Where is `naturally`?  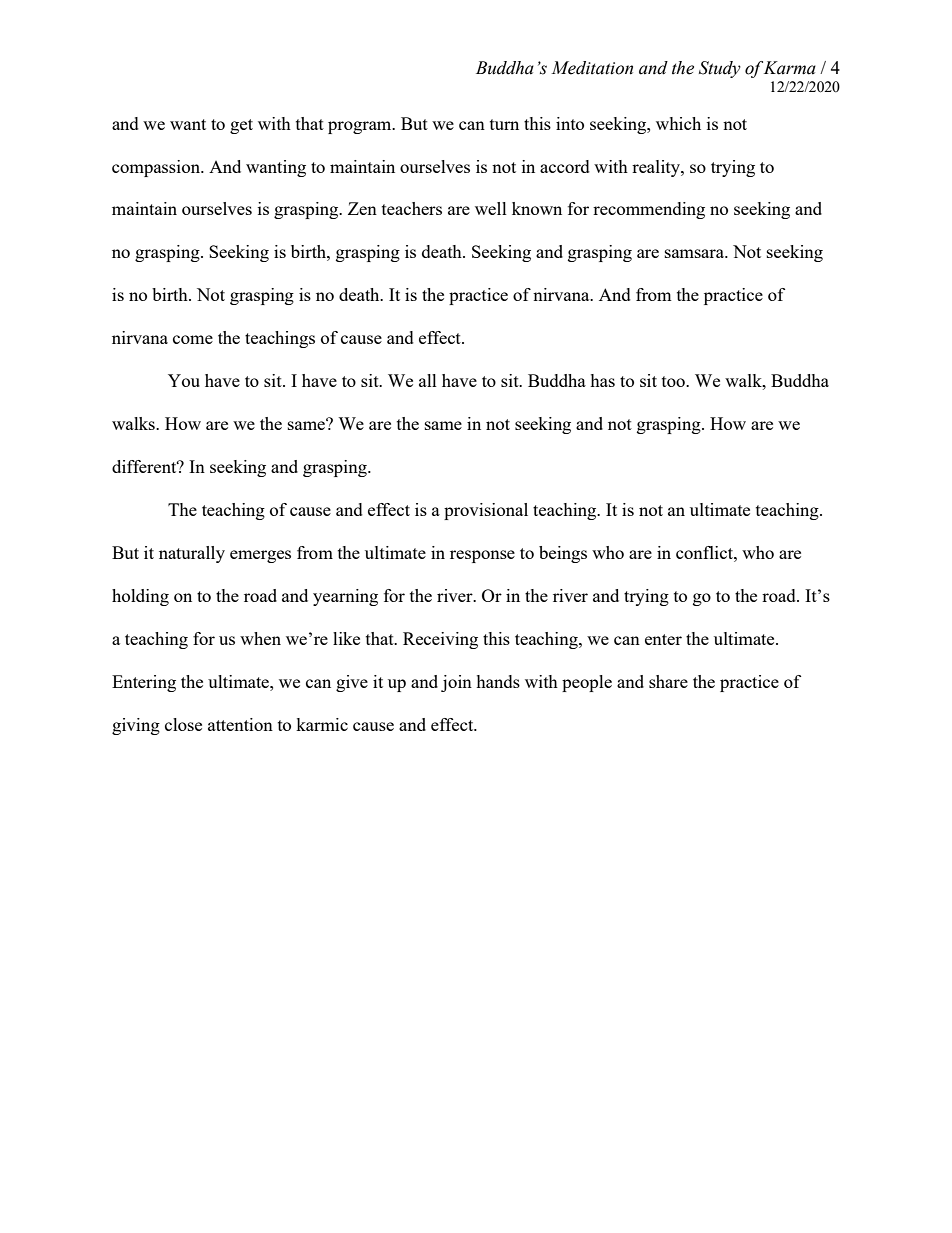
naturally is located at coordinates (192, 554).
